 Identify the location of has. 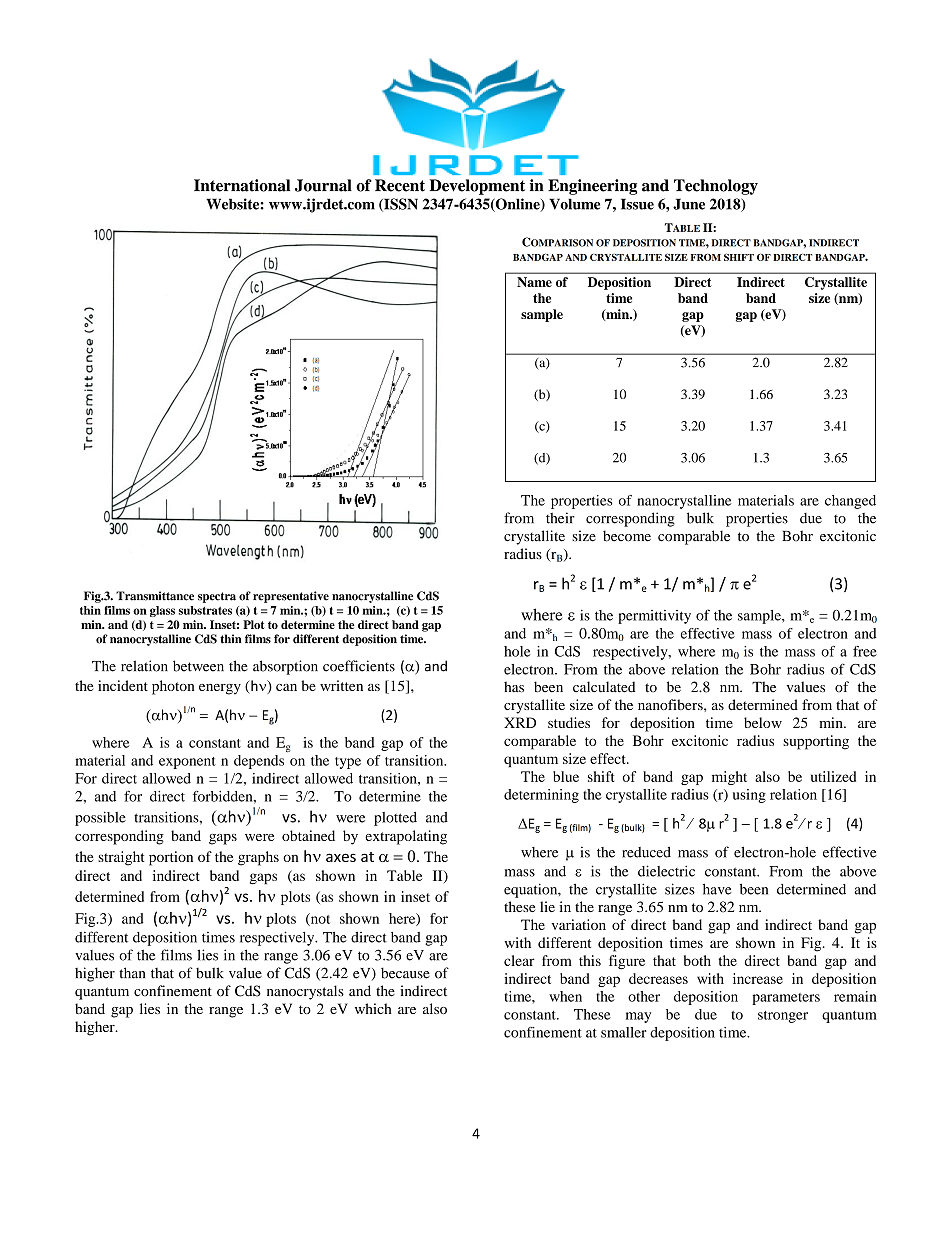
(514, 687).
